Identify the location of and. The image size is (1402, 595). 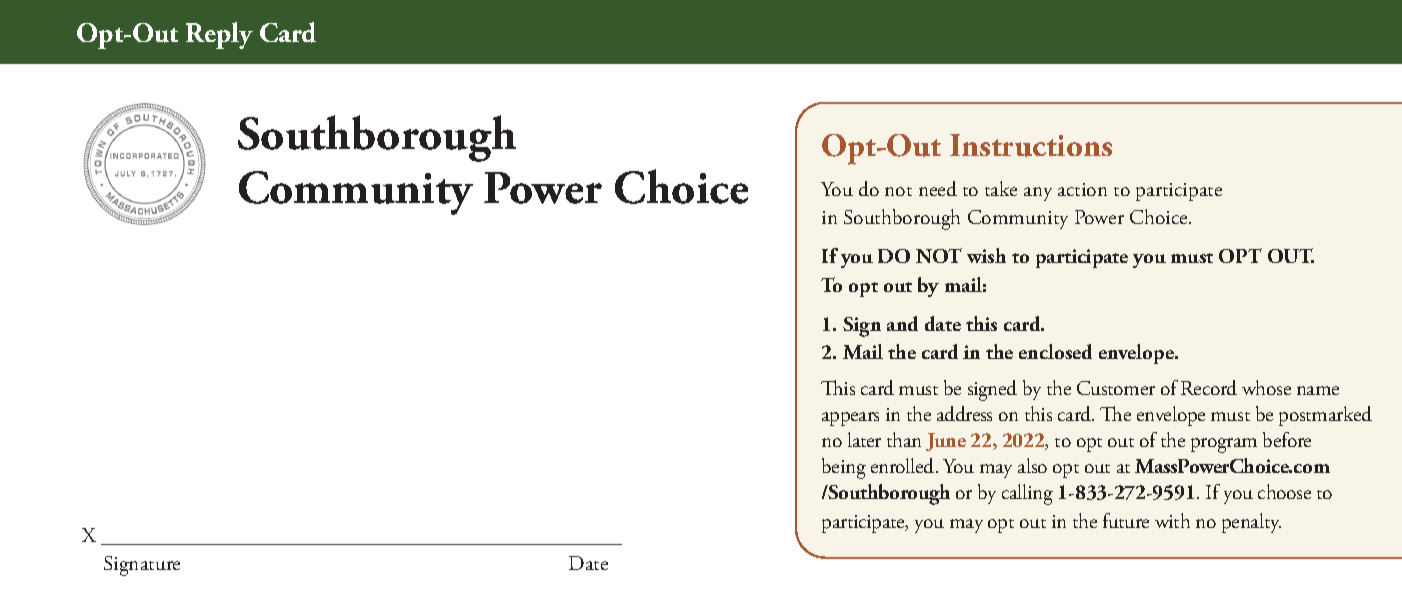
(902, 323).
